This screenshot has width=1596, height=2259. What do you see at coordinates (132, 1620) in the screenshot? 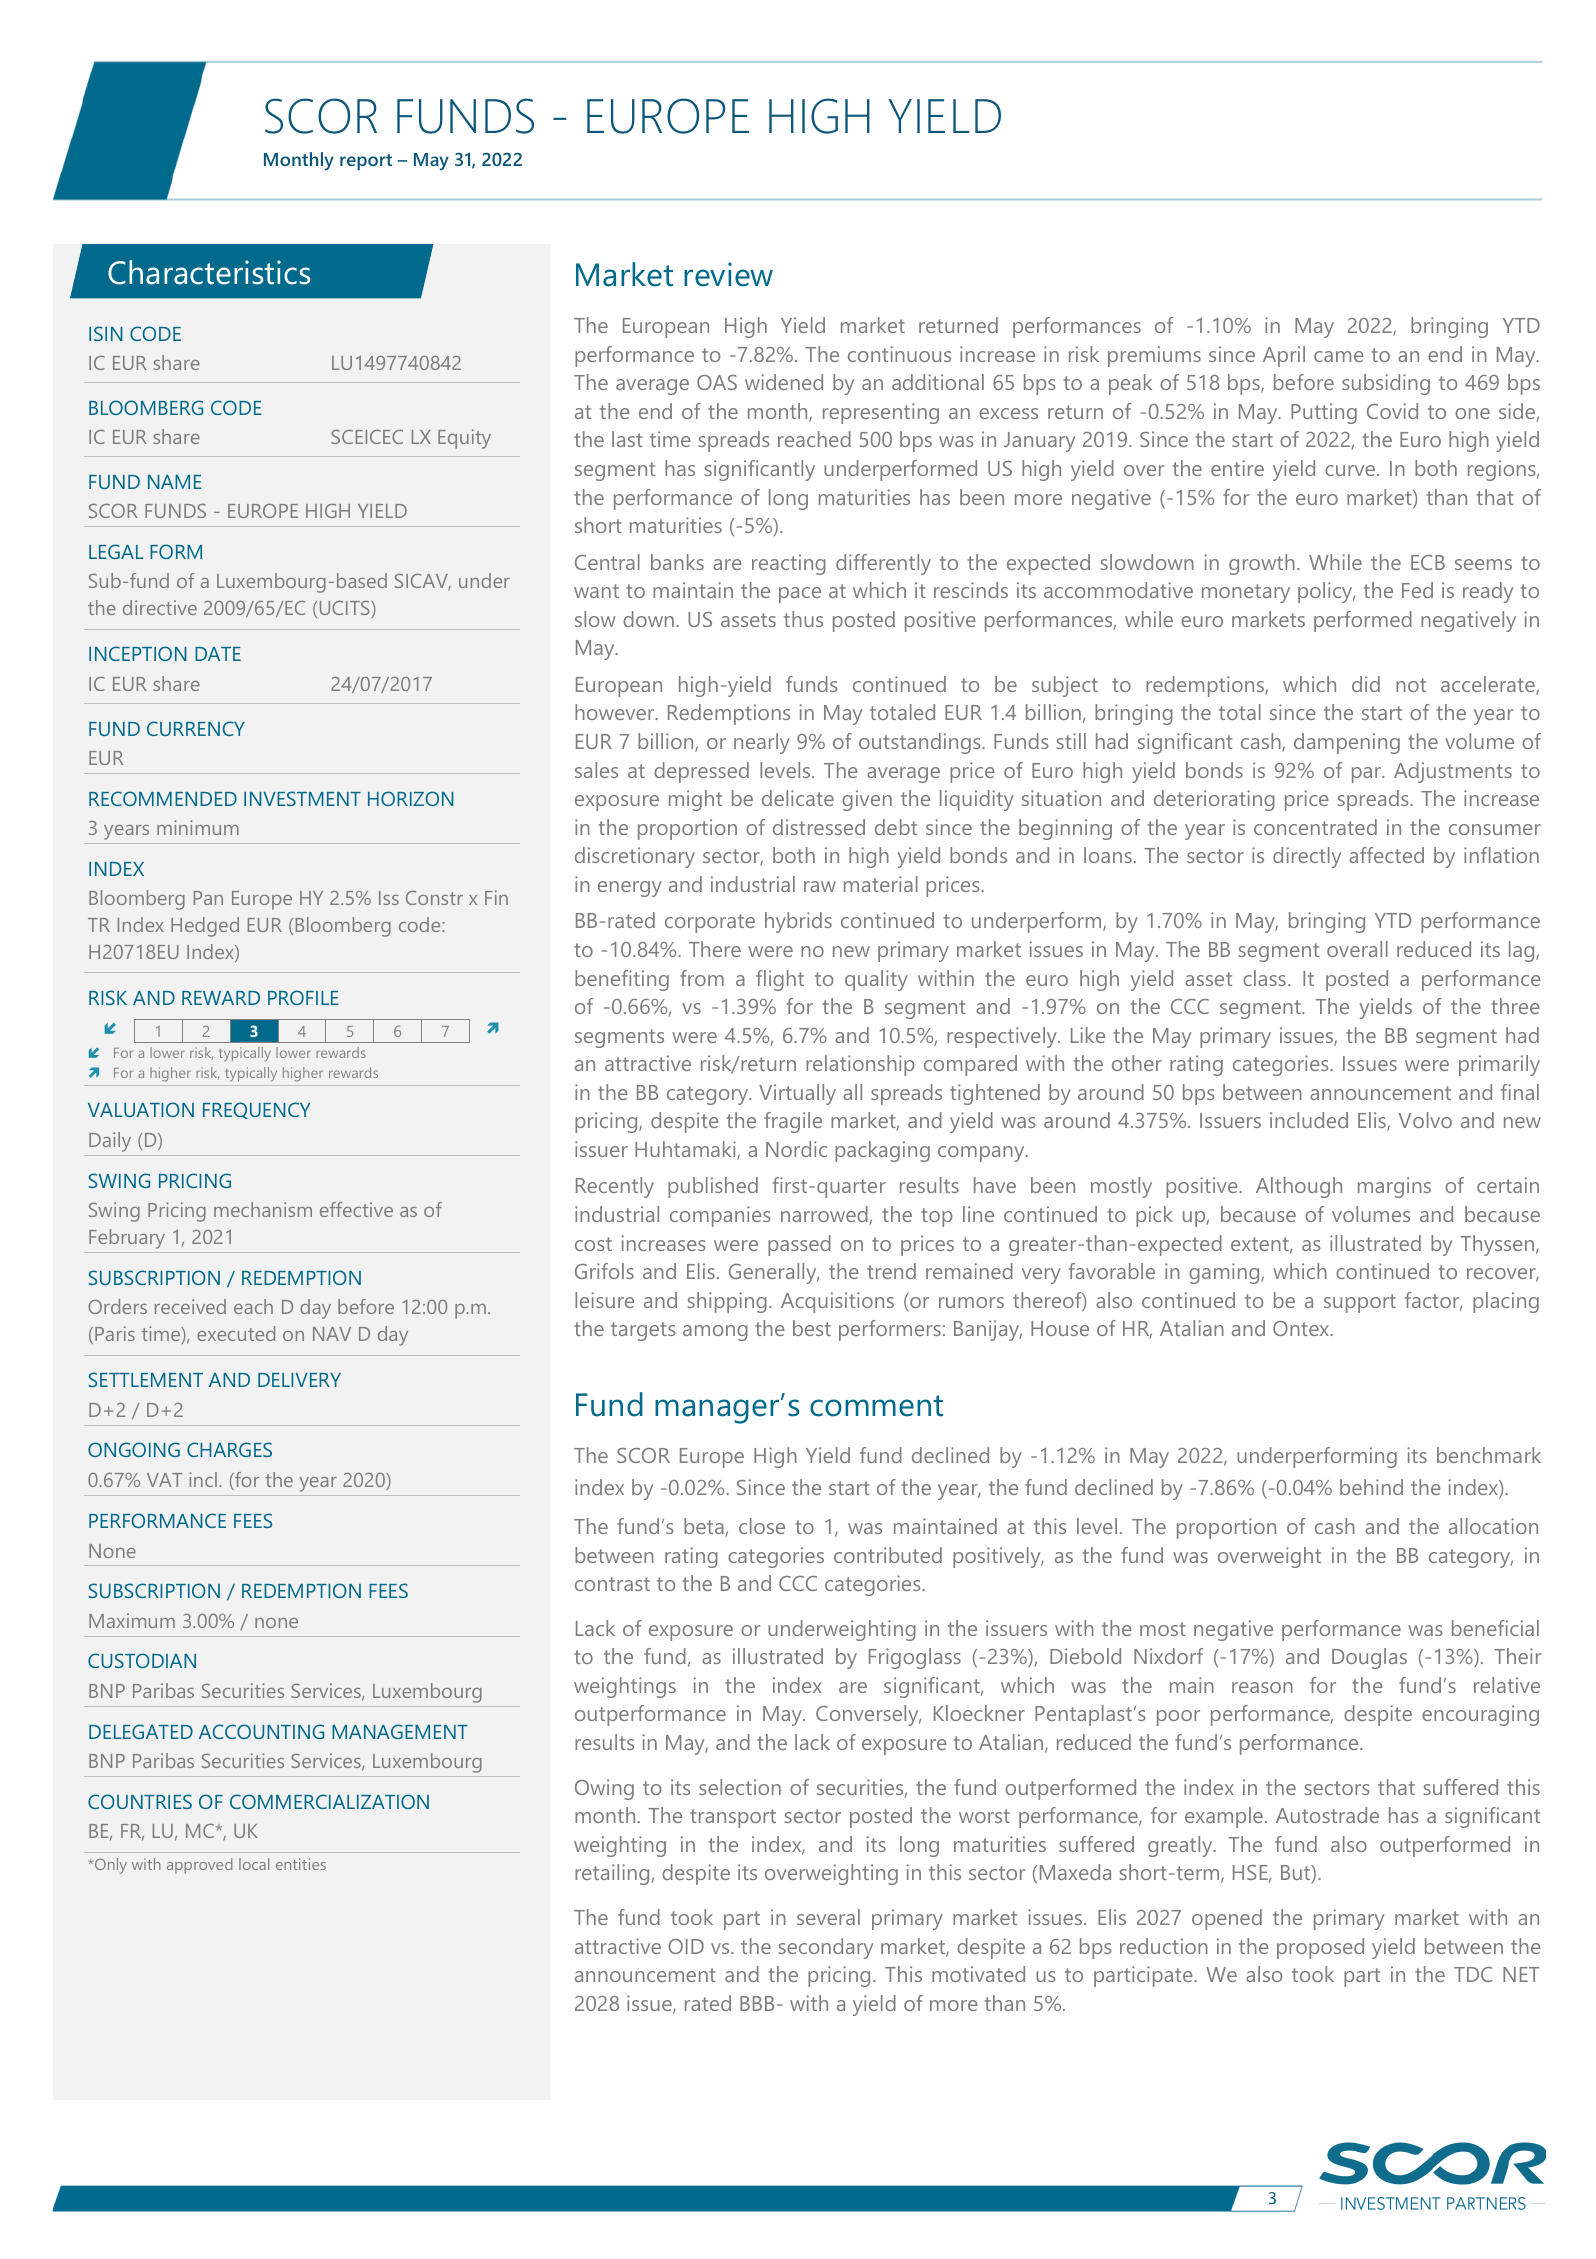
I see `Maximum` at bounding box center [132, 1620].
